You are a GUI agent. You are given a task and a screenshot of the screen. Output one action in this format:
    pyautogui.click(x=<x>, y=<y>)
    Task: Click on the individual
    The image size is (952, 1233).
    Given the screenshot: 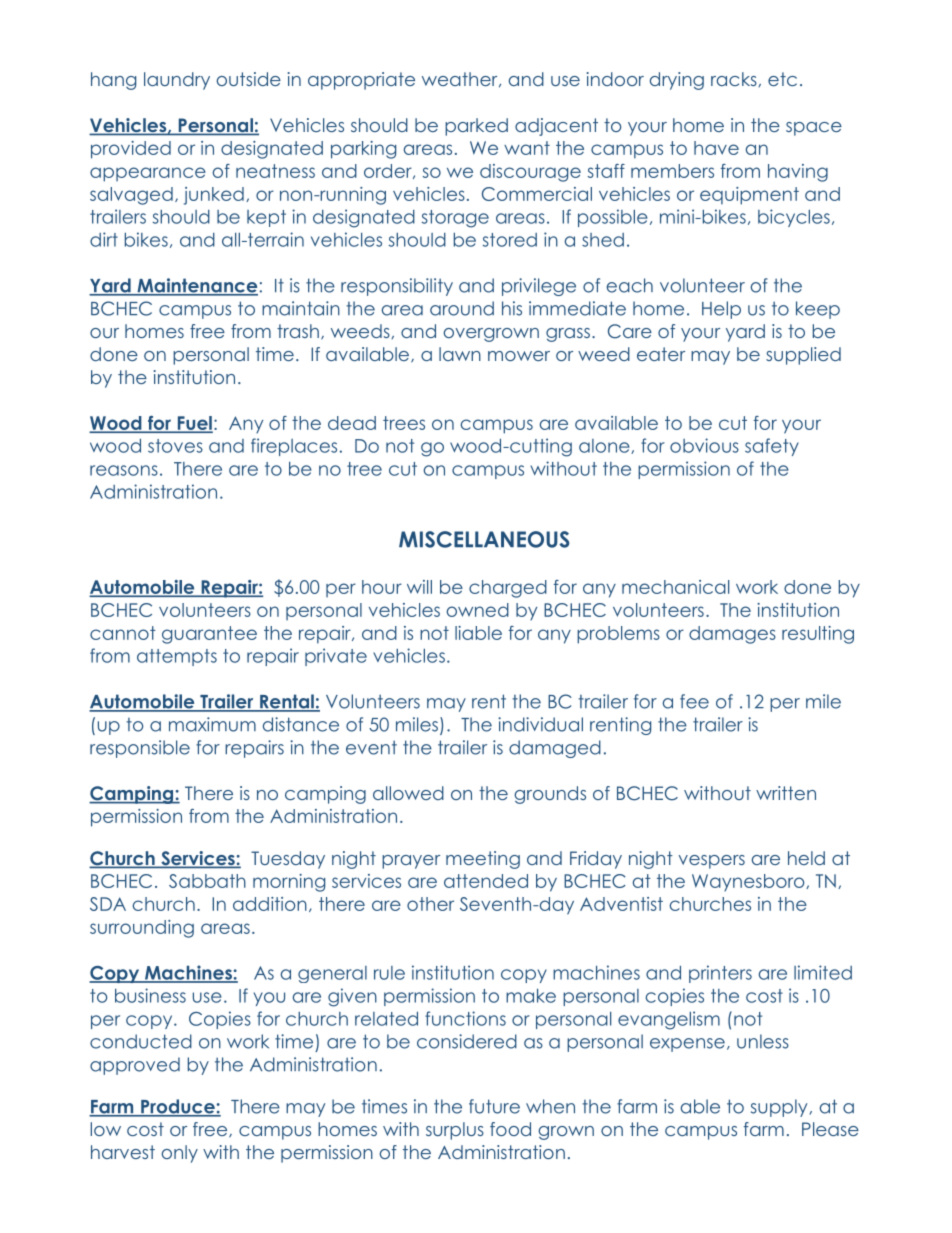 What is the action you would take?
    pyautogui.click(x=540, y=724)
